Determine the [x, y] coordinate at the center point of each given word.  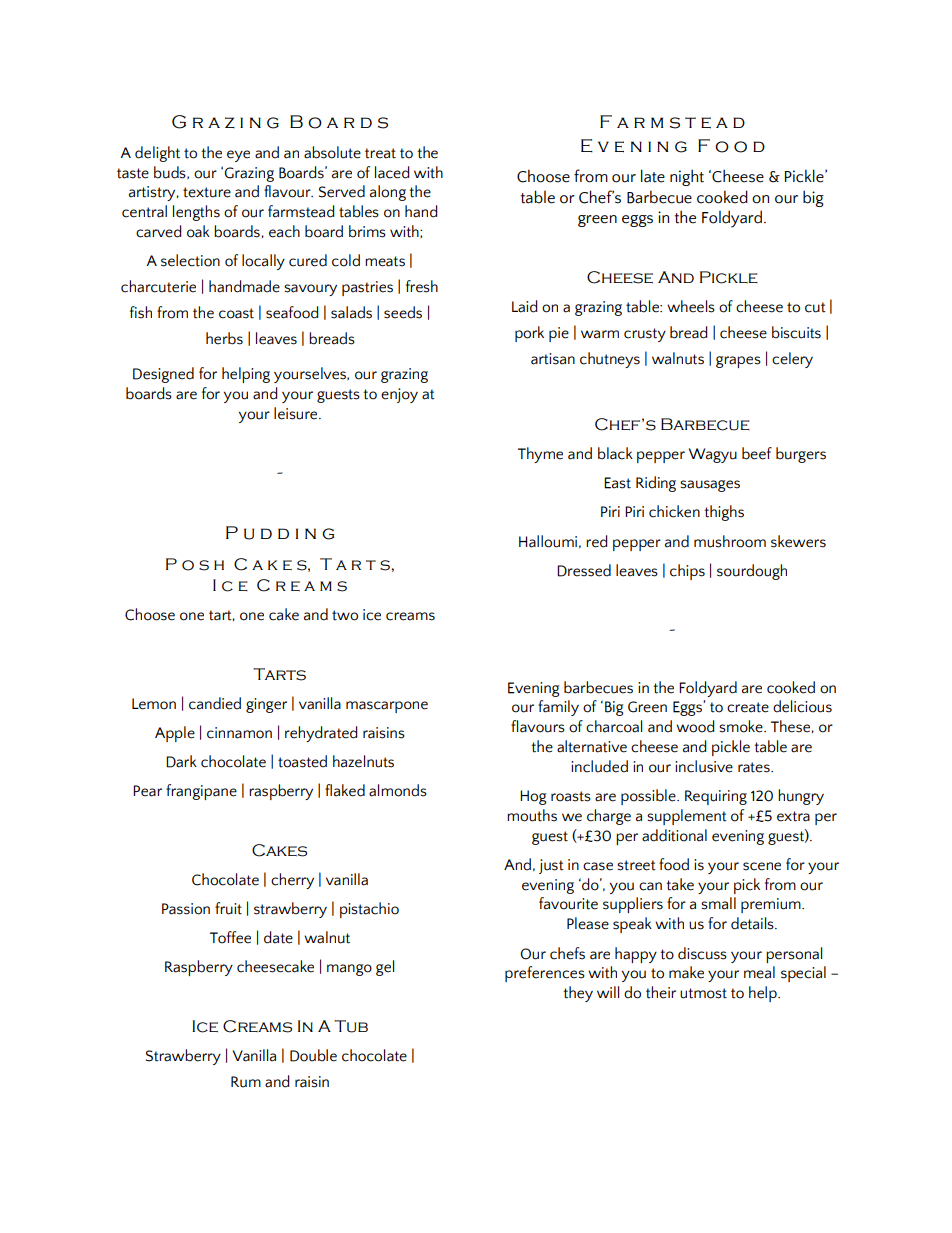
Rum [246, 1082]
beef [757, 453]
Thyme [540, 455]
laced [392, 172]
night [687, 177]
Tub [351, 1026]
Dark [181, 761]
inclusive [704, 766]
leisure [297, 413]
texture [207, 192]
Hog [533, 797]
